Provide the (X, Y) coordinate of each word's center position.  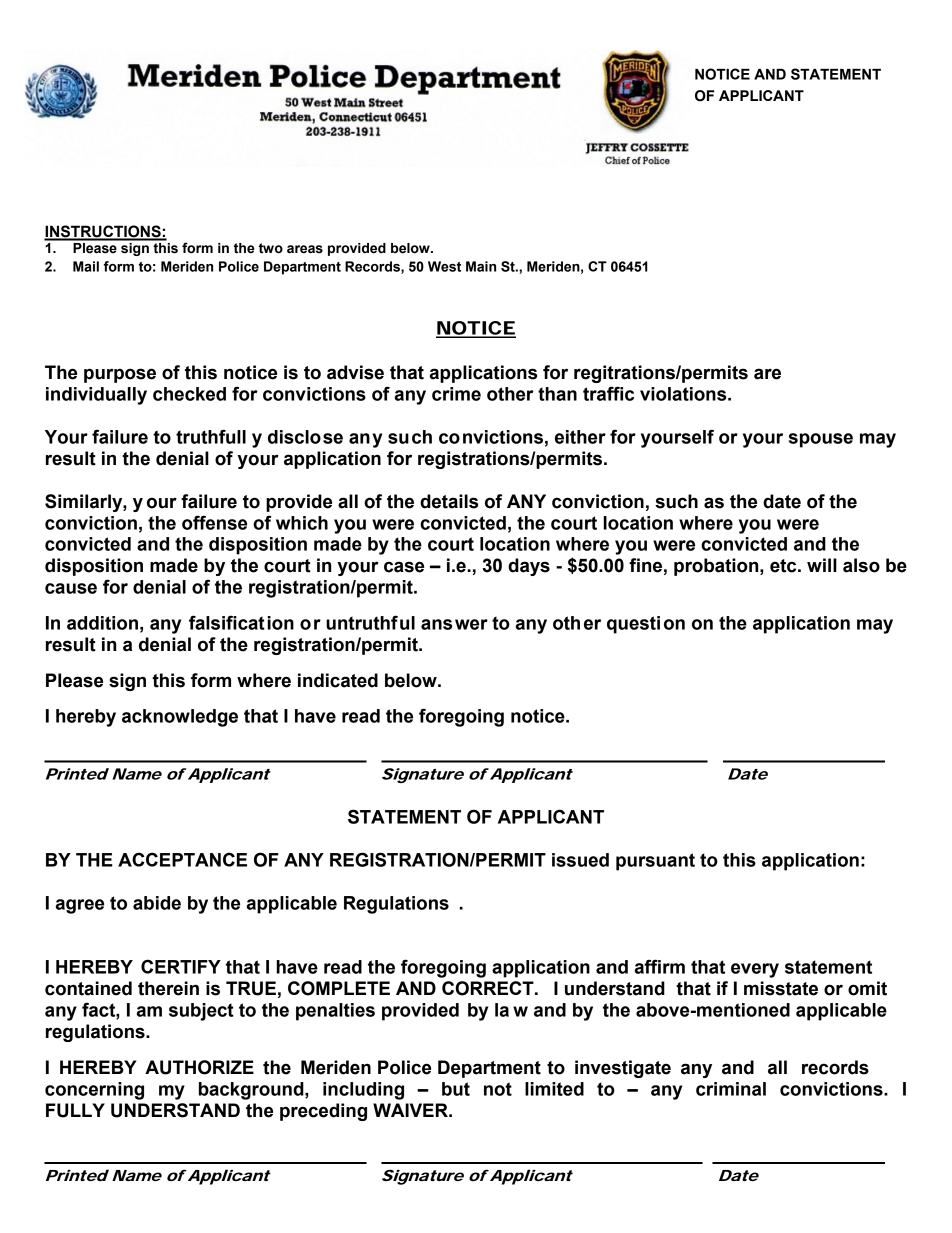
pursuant (655, 862)
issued (580, 860)
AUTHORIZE (199, 1067)
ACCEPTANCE (182, 859)
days (529, 567)
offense (214, 522)
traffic (608, 393)
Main (481, 266)
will (822, 565)
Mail (86, 266)
